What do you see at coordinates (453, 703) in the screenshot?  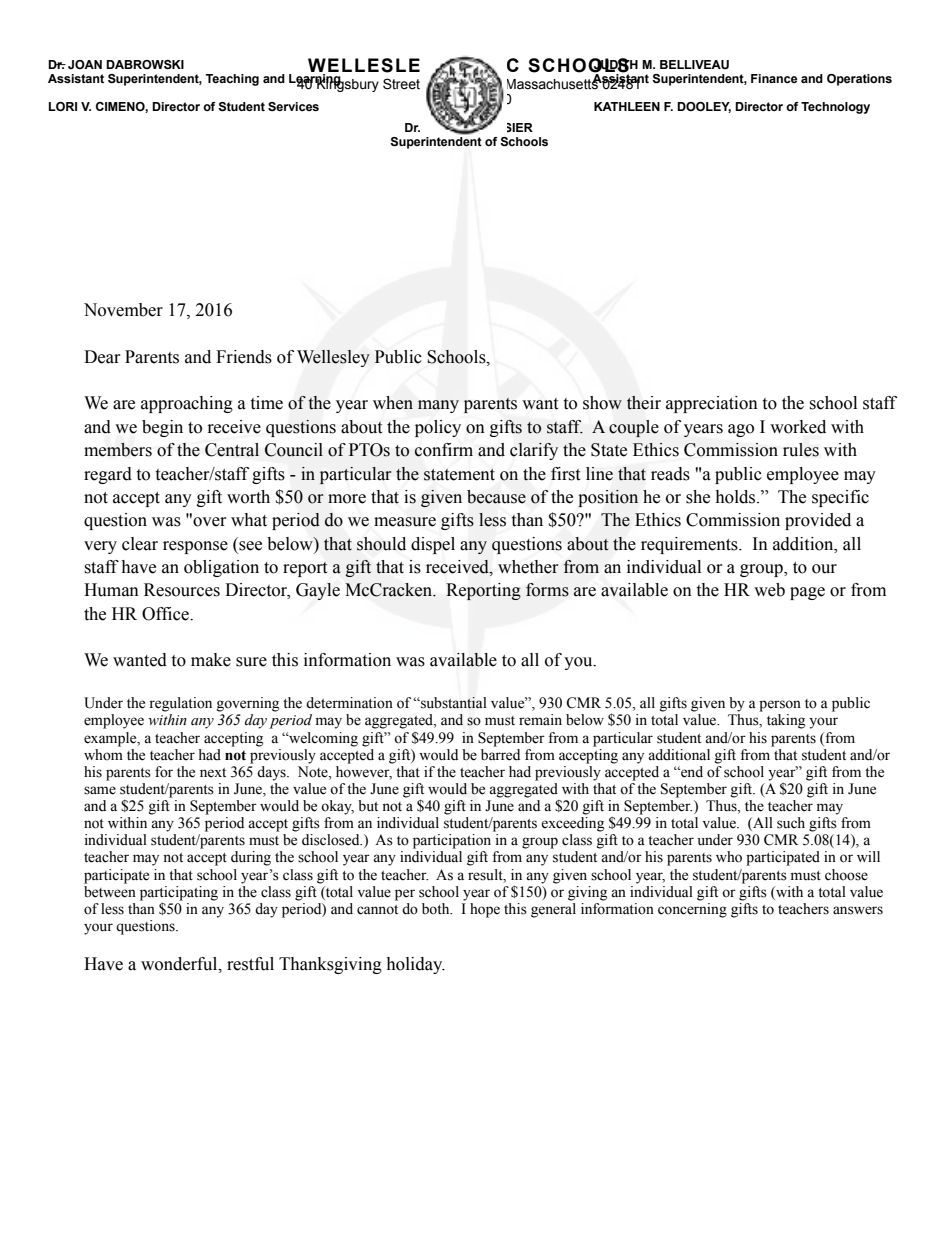 I see `substantial` at bounding box center [453, 703].
